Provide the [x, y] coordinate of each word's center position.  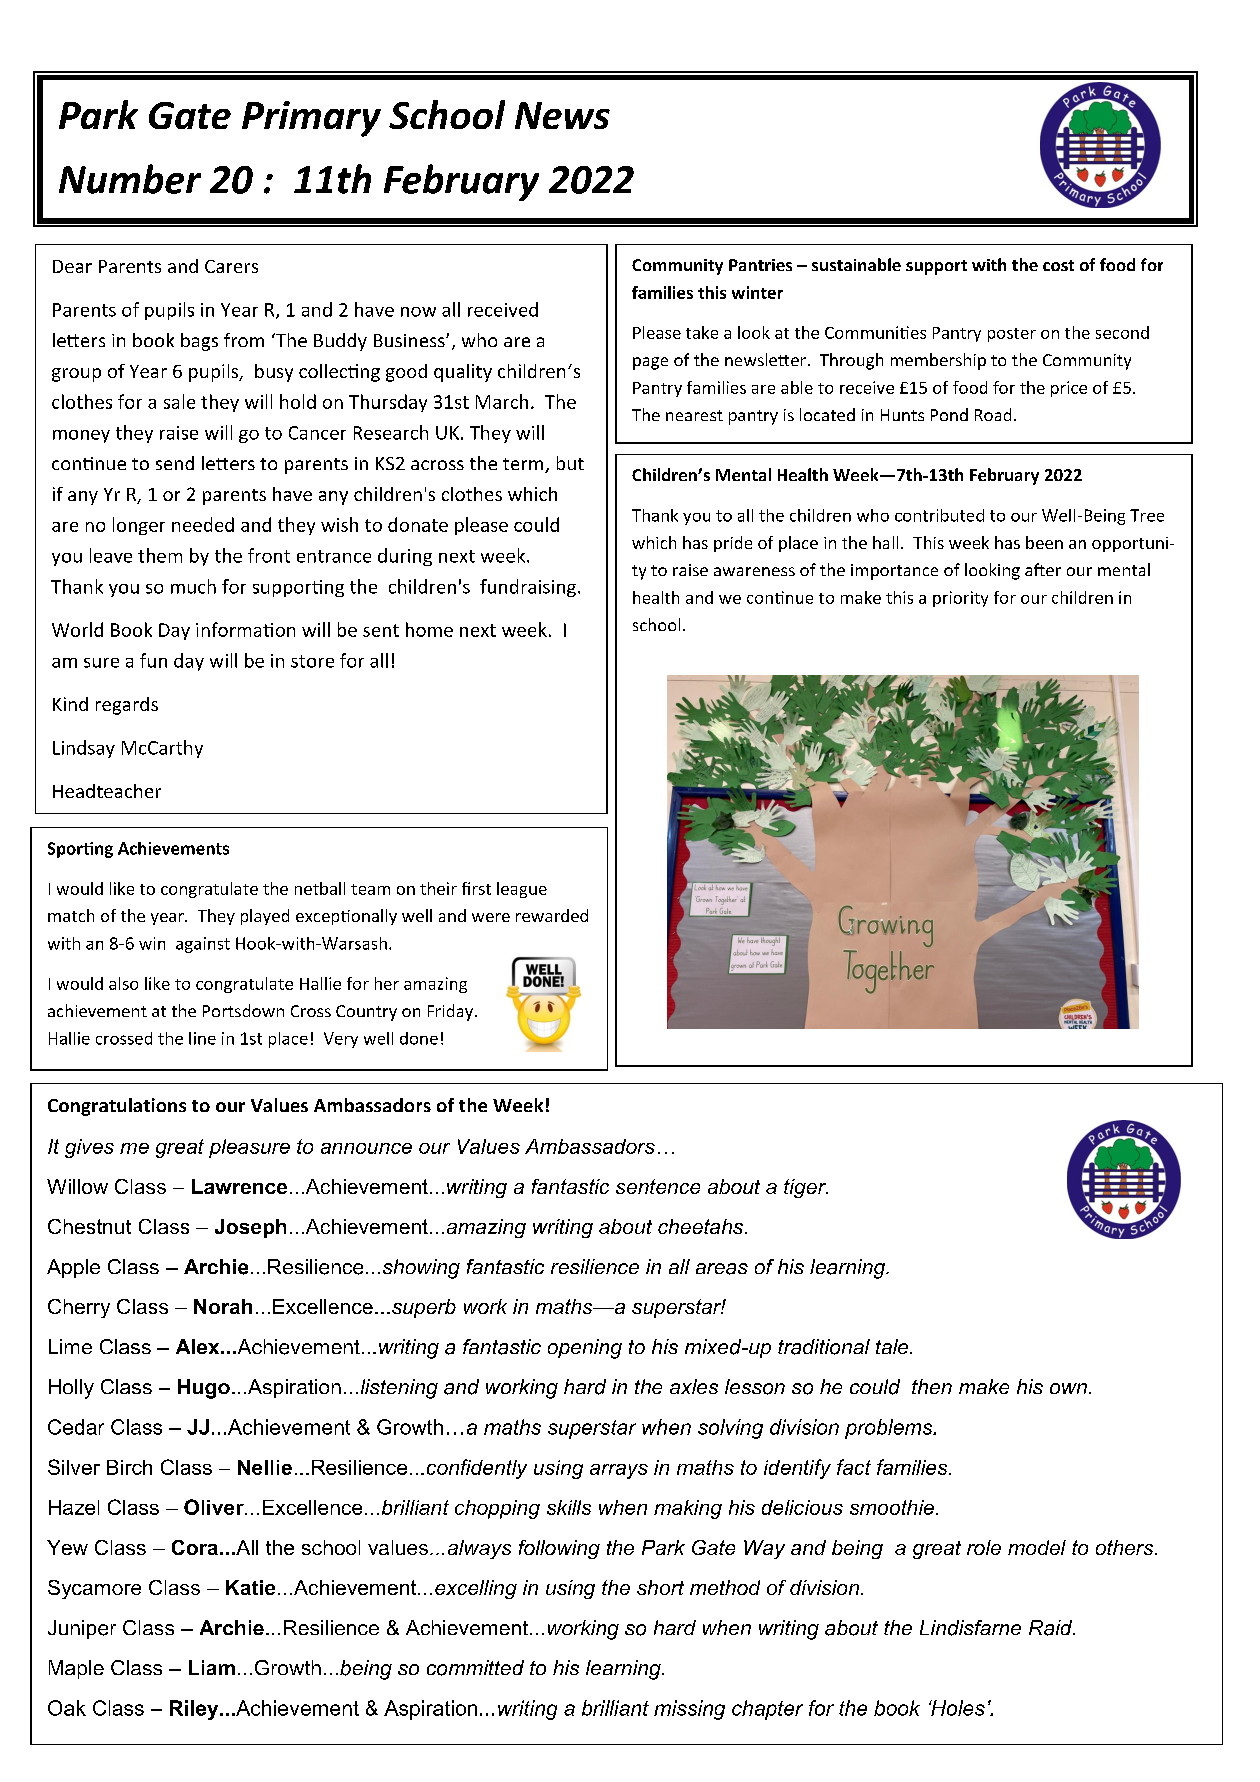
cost [1058, 265]
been [1044, 542]
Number [130, 179]
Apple [73, 1268]
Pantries [760, 265]
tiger [806, 1188]
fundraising [528, 588]
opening [585, 1349]
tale [893, 1346]
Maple [76, 1669]
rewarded [552, 915]
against [203, 945]
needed [203, 524]
